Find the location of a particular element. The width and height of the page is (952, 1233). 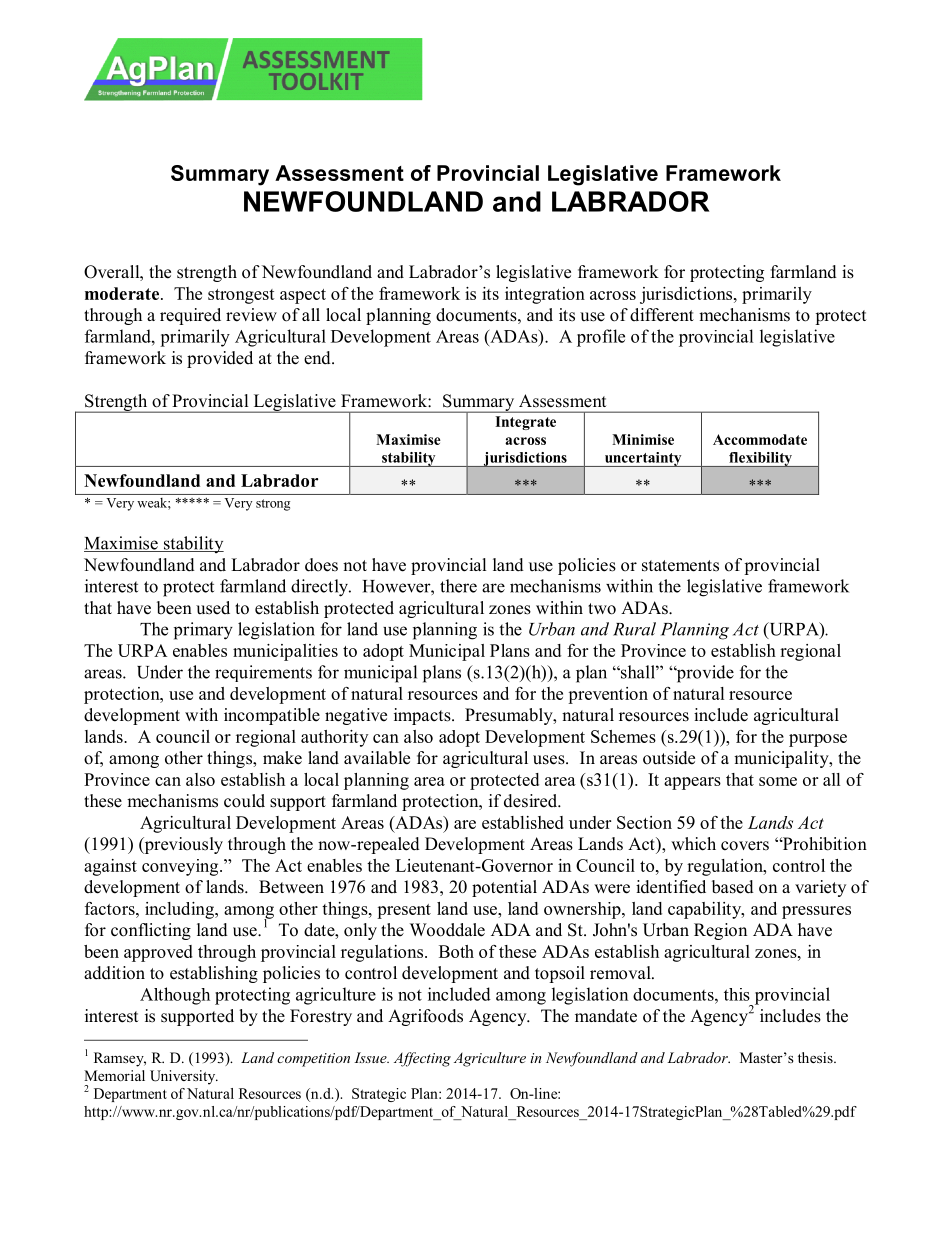

requirements is located at coordinates (263, 673).
